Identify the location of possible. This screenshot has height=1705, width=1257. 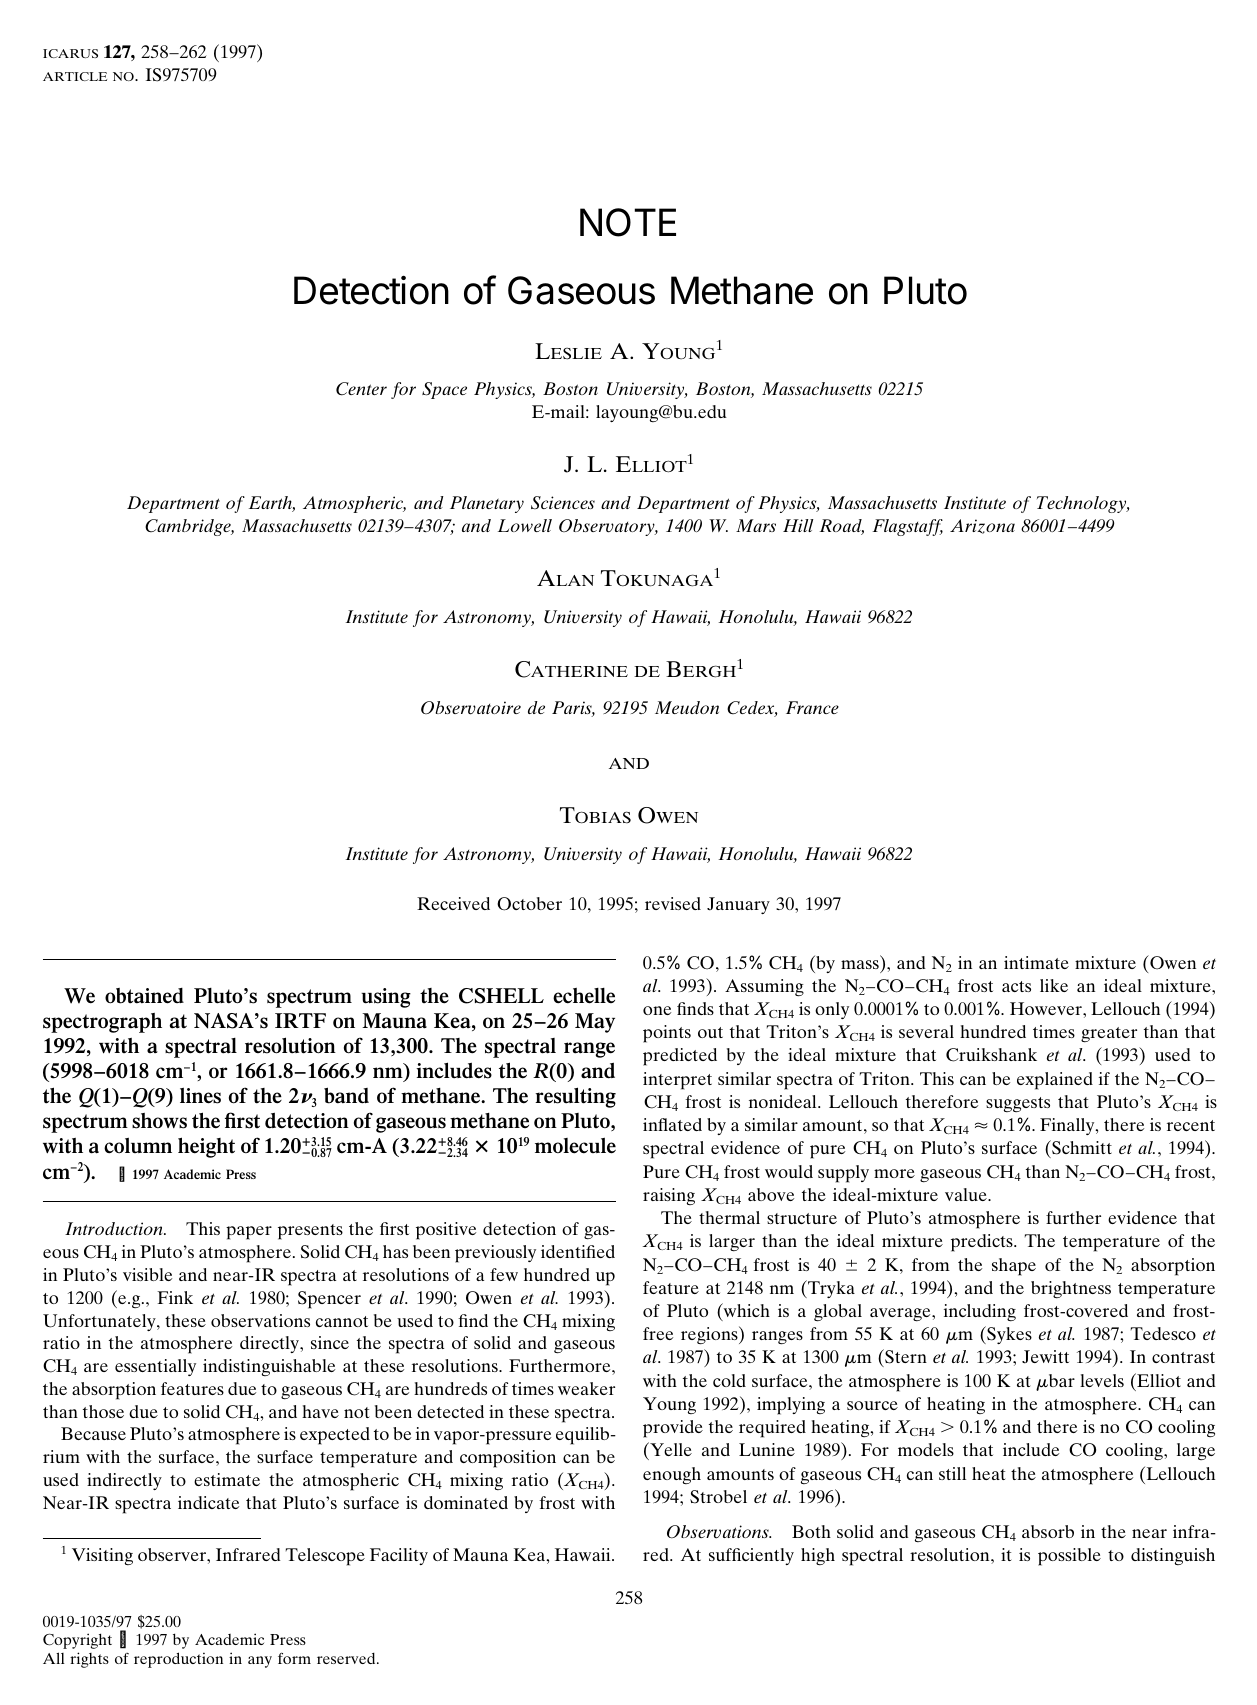
(1069, 1557).
